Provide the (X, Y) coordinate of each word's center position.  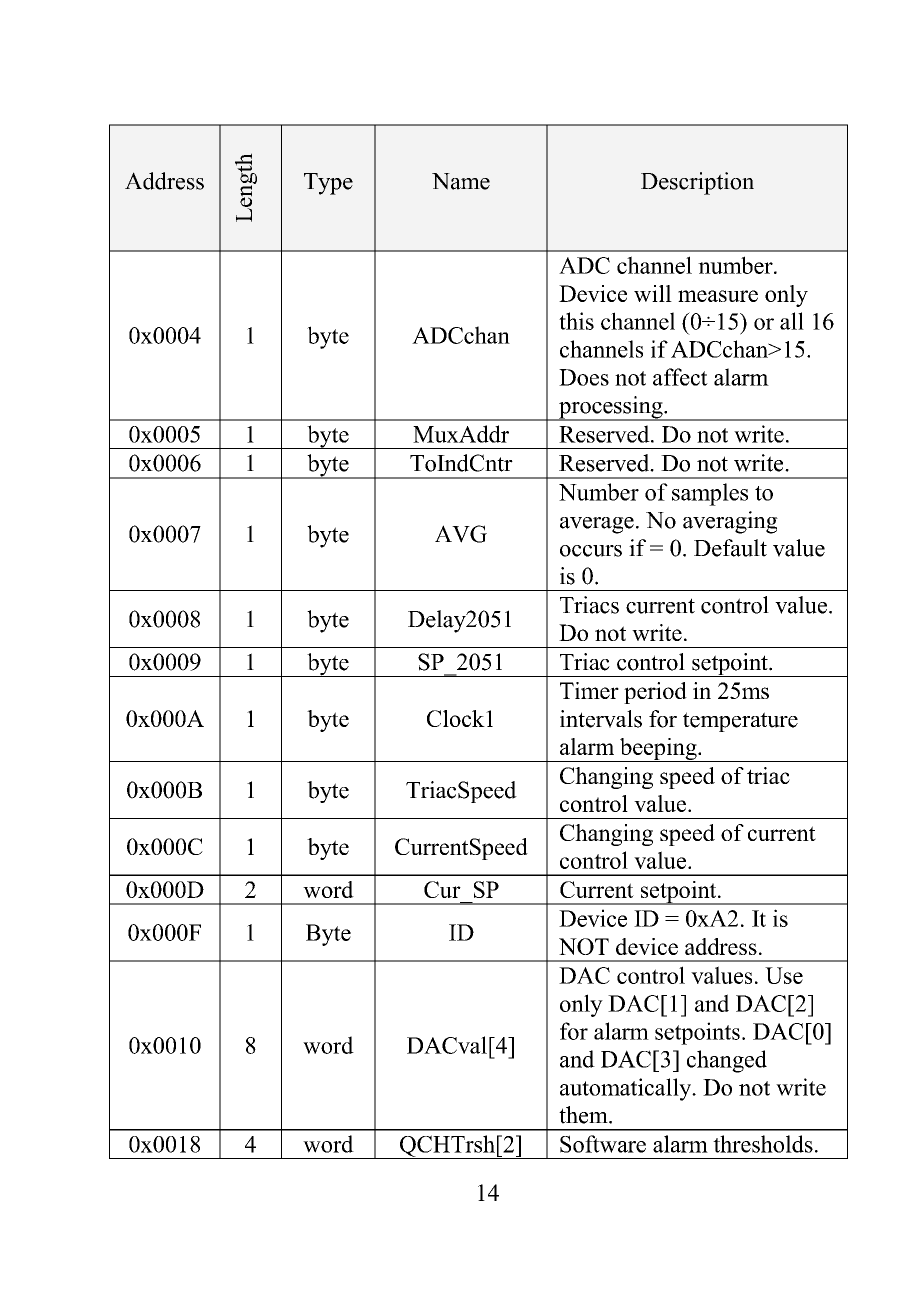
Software (603, 1144)
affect (680, 377)
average (597, 525)
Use (784, 975)
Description (697, 183)
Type (328, 184)
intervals (601, 719)
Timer (589, 690)
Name (461, 181)
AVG (461, 534)
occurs (591, 551)
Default (730, 548)
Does (584, 377)
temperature (740, 722)
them (584, 1115)
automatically (627, 1089)
